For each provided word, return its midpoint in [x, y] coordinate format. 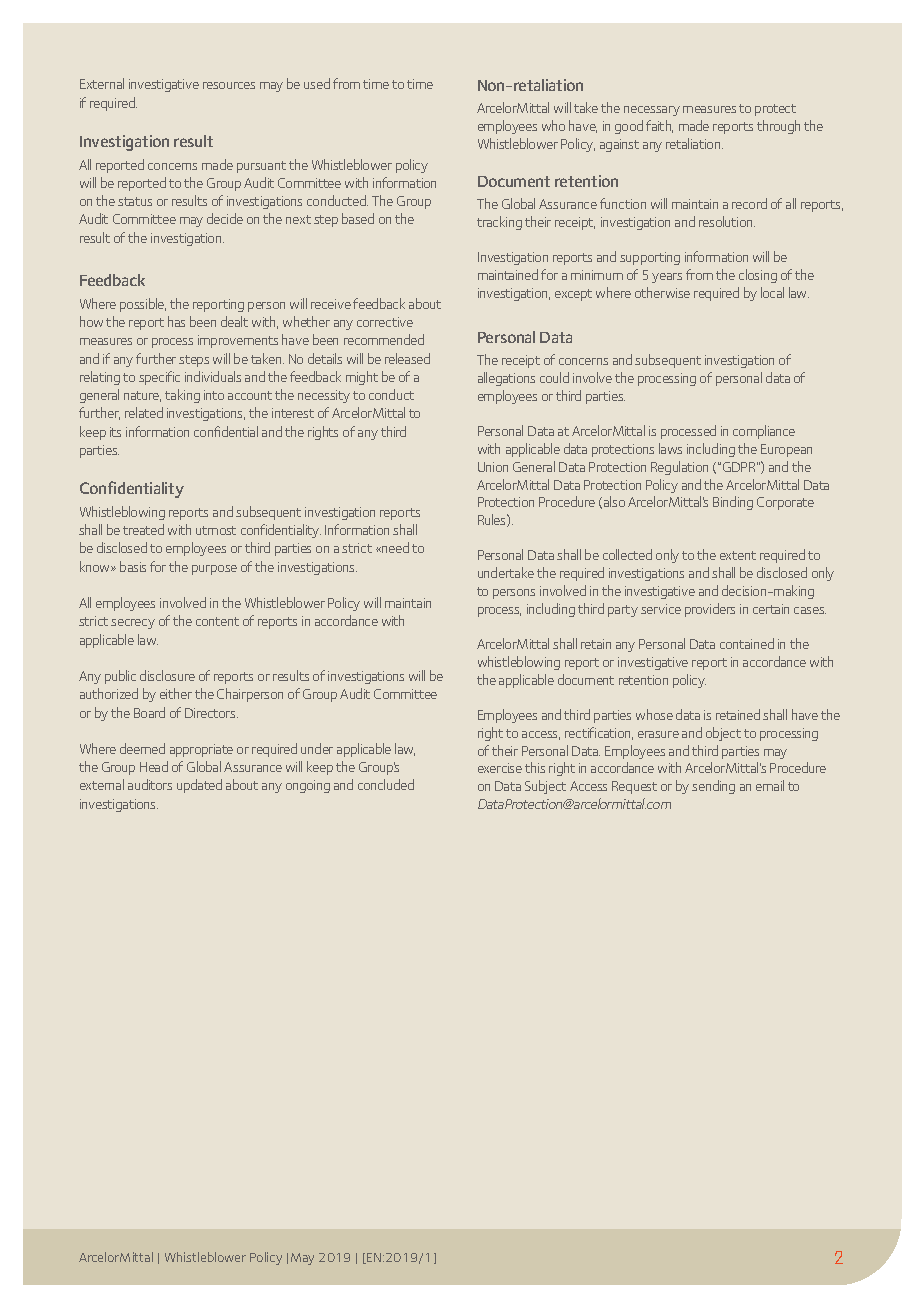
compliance [764, 432]
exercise [500, 768]
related [144, 412]
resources [229, 85]
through [778, 127]
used [317, 83]
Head [154, 766]
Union [493, 467]
